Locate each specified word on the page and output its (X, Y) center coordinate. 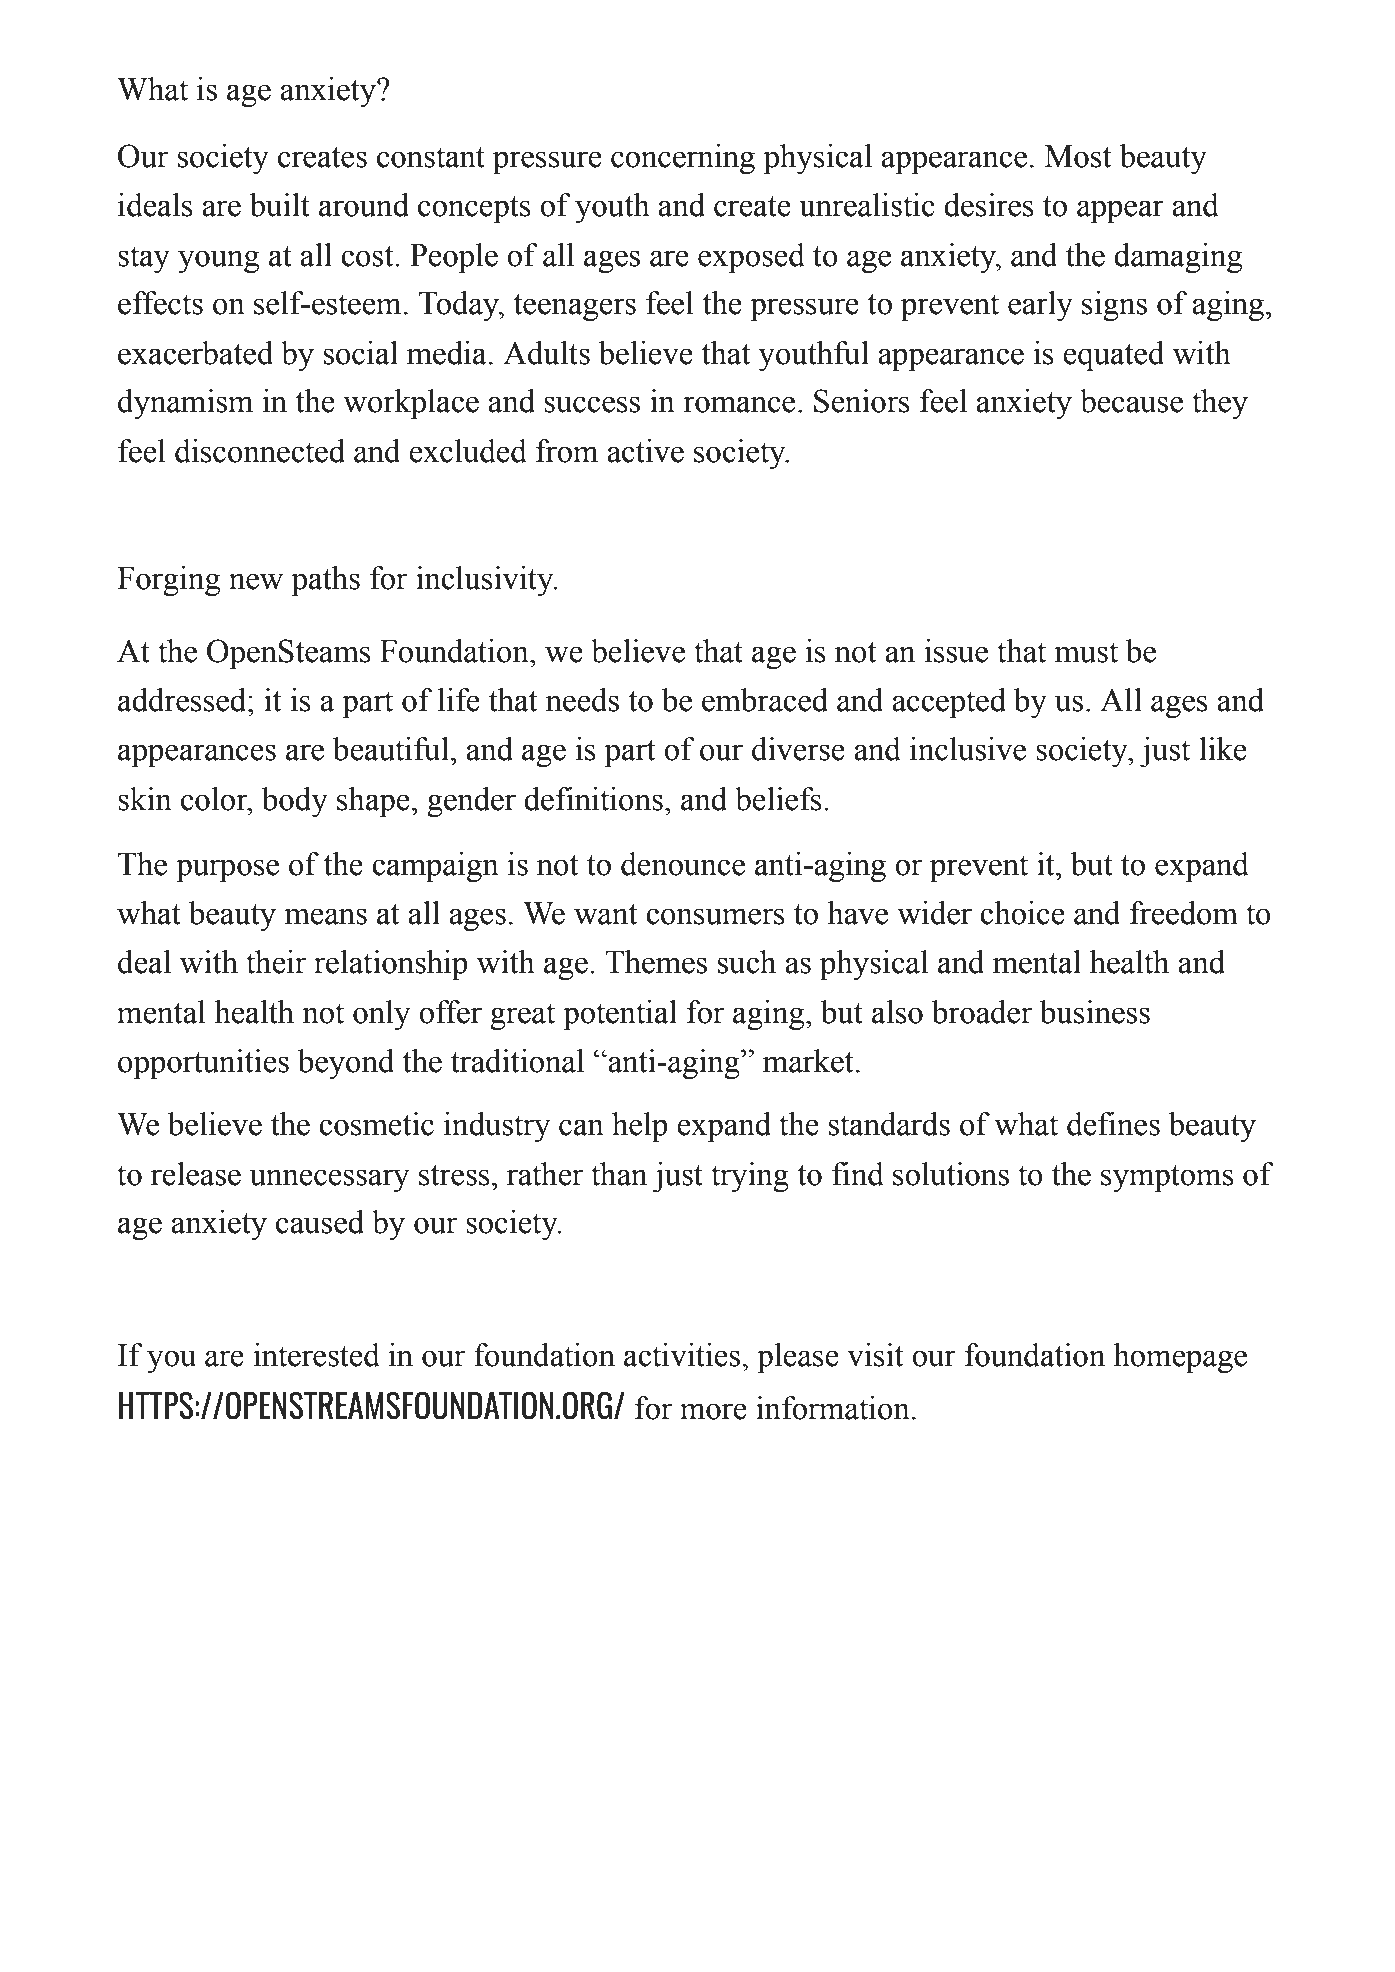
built (279, 205)
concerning (683, 159)
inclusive (968, 749)
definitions (593, 799)
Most (1078, 156)
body (295, 802)
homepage (1180, 1358)
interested (316, 1355)
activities (682, 1355)
